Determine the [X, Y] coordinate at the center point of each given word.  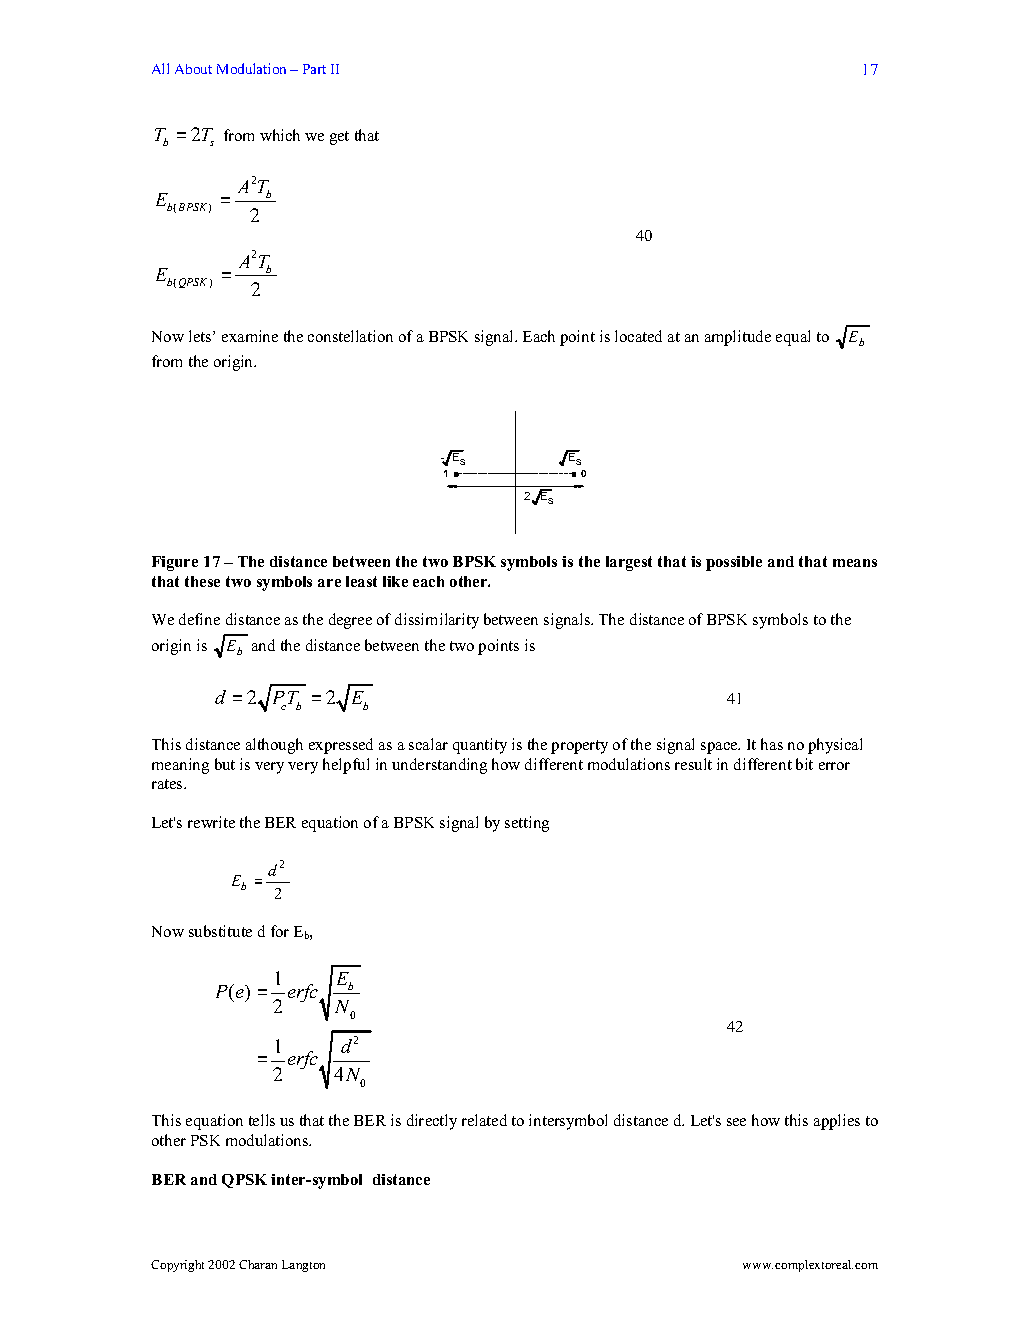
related [484, 1120]
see [736, 1122]
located [638, 336]
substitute [220, 931]
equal [793, 338]
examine [250, 336]
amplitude [738, 338]
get [339, 138]
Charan [258, 1264]
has [772, 744]
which [280, 135]
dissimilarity [437, 621]
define [199, 619]
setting [527, 824]
